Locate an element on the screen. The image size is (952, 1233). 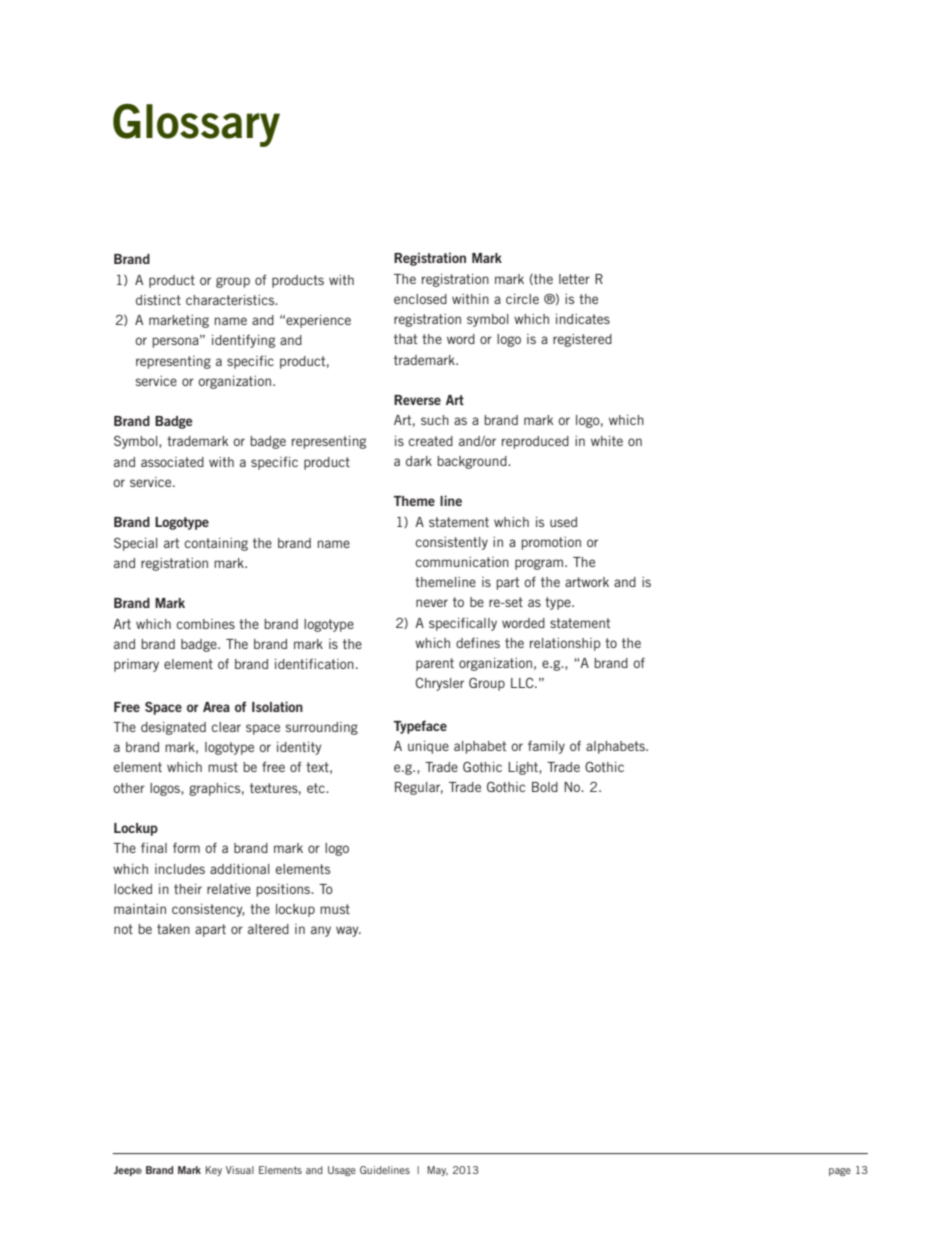
Key is located at coordinates (214, 1171).
